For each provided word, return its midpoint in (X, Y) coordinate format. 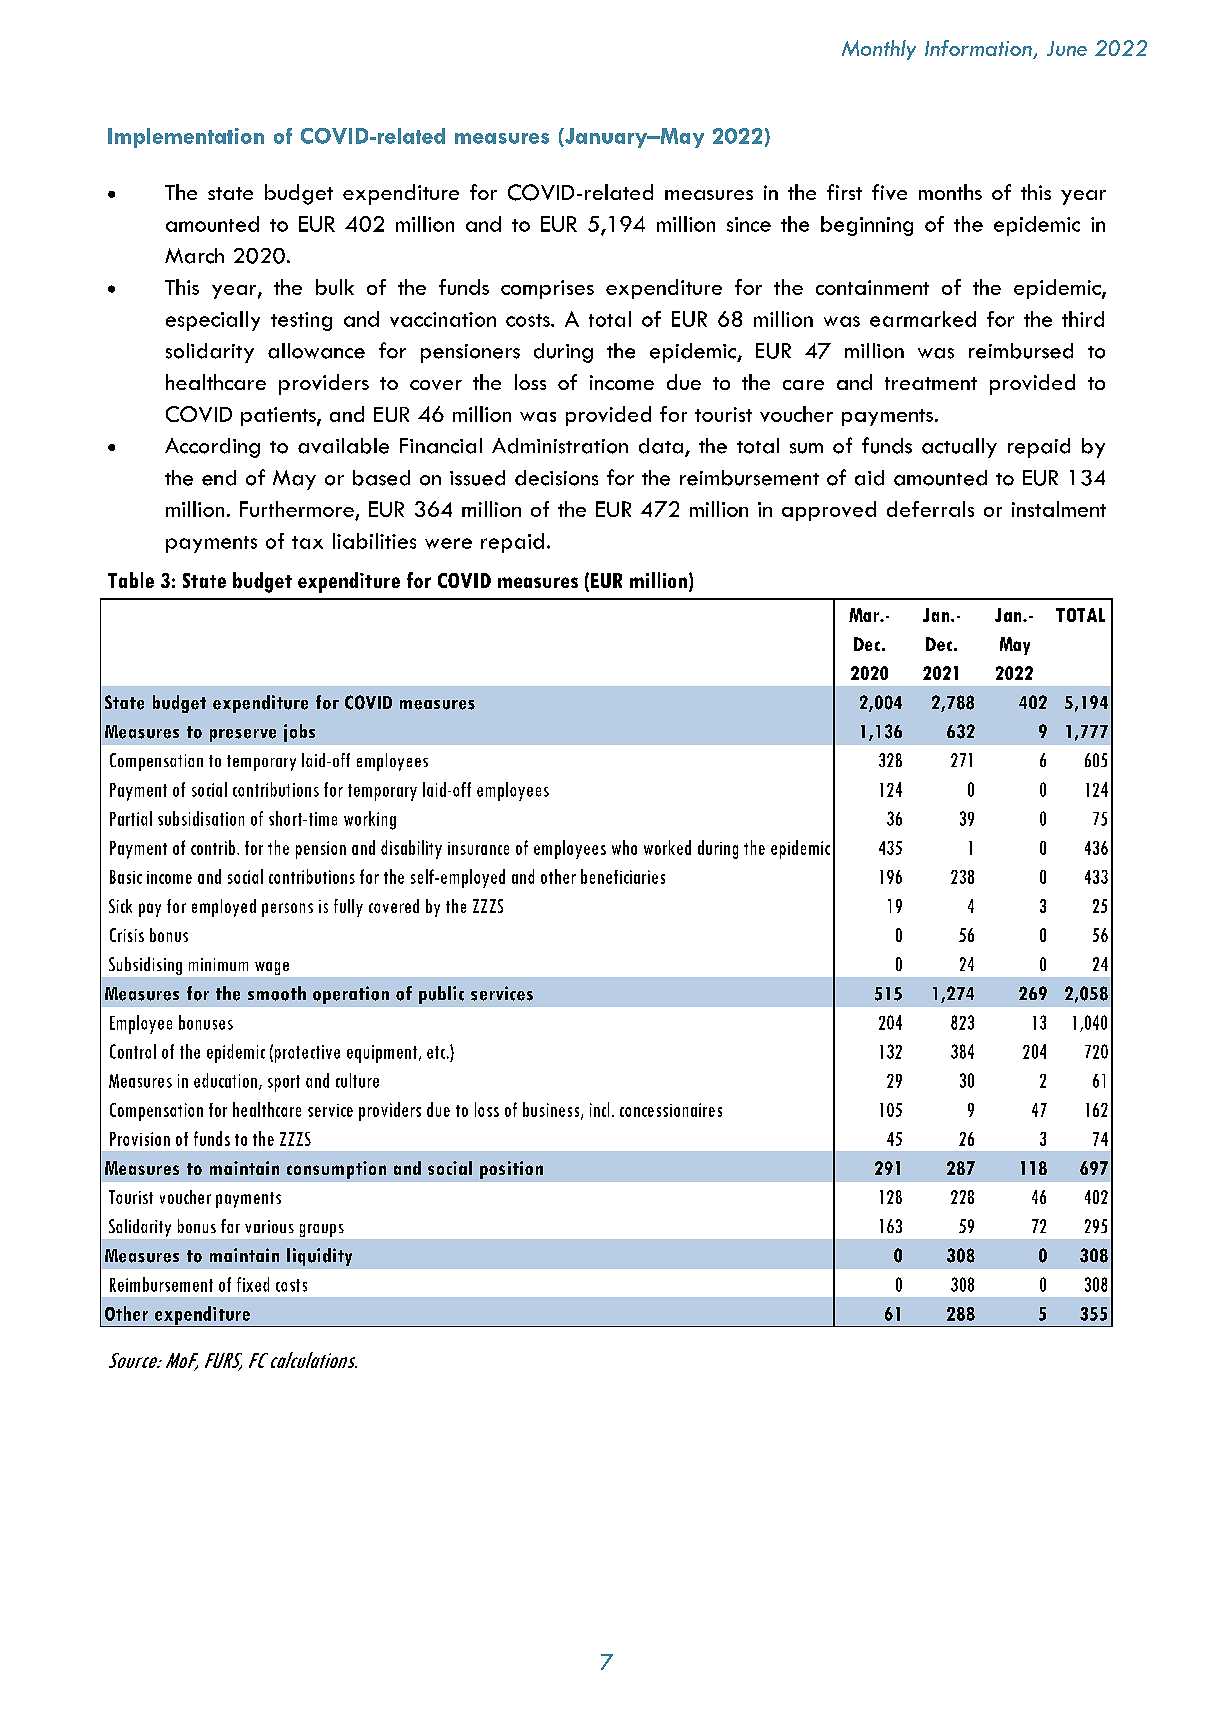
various (269, 1226)
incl (599, 1109)
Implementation (186, 138)
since (749, 224)
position (511, 1170)
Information (978, 48)
